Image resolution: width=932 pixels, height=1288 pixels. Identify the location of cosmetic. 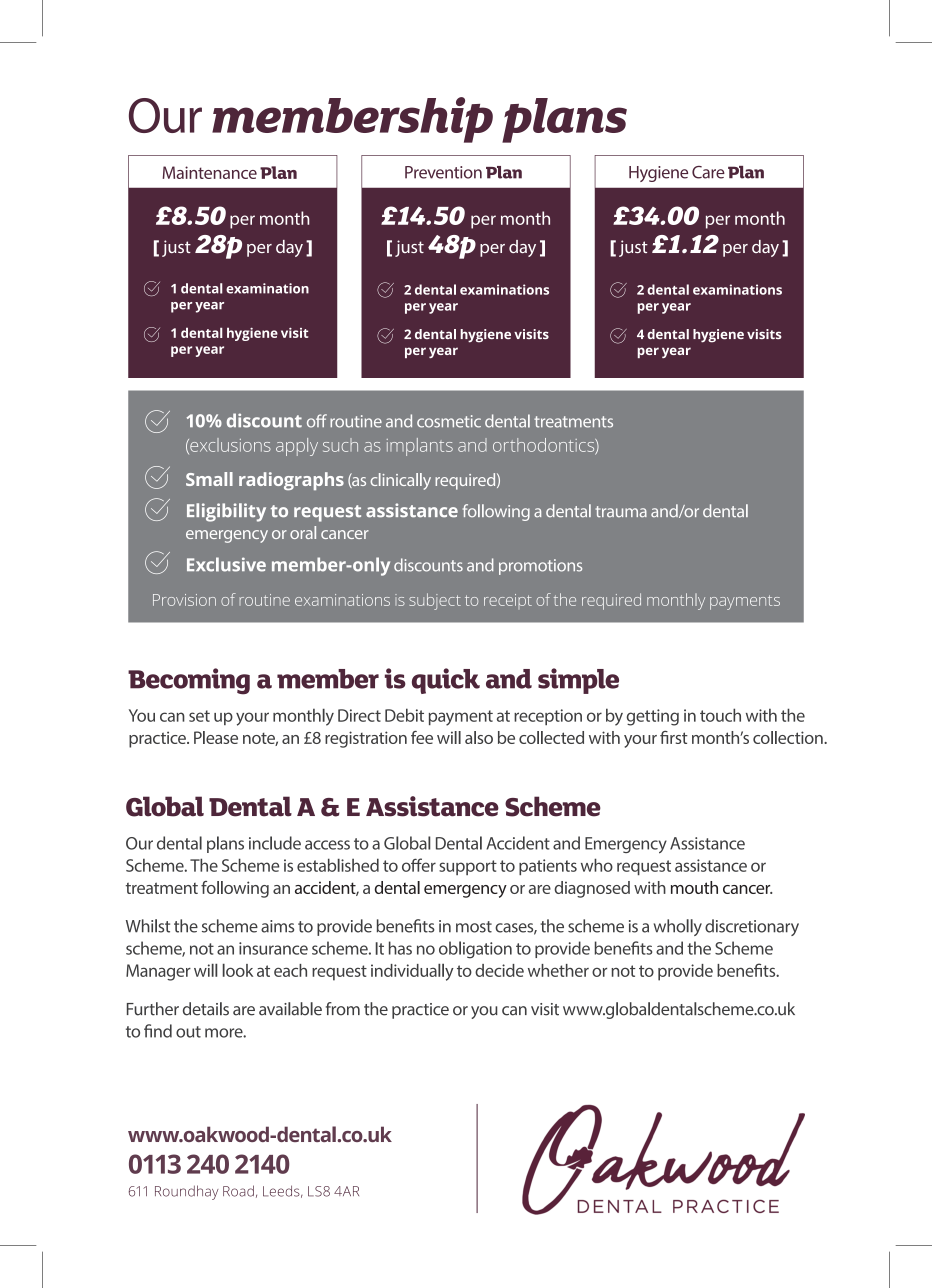
(449, 421).
